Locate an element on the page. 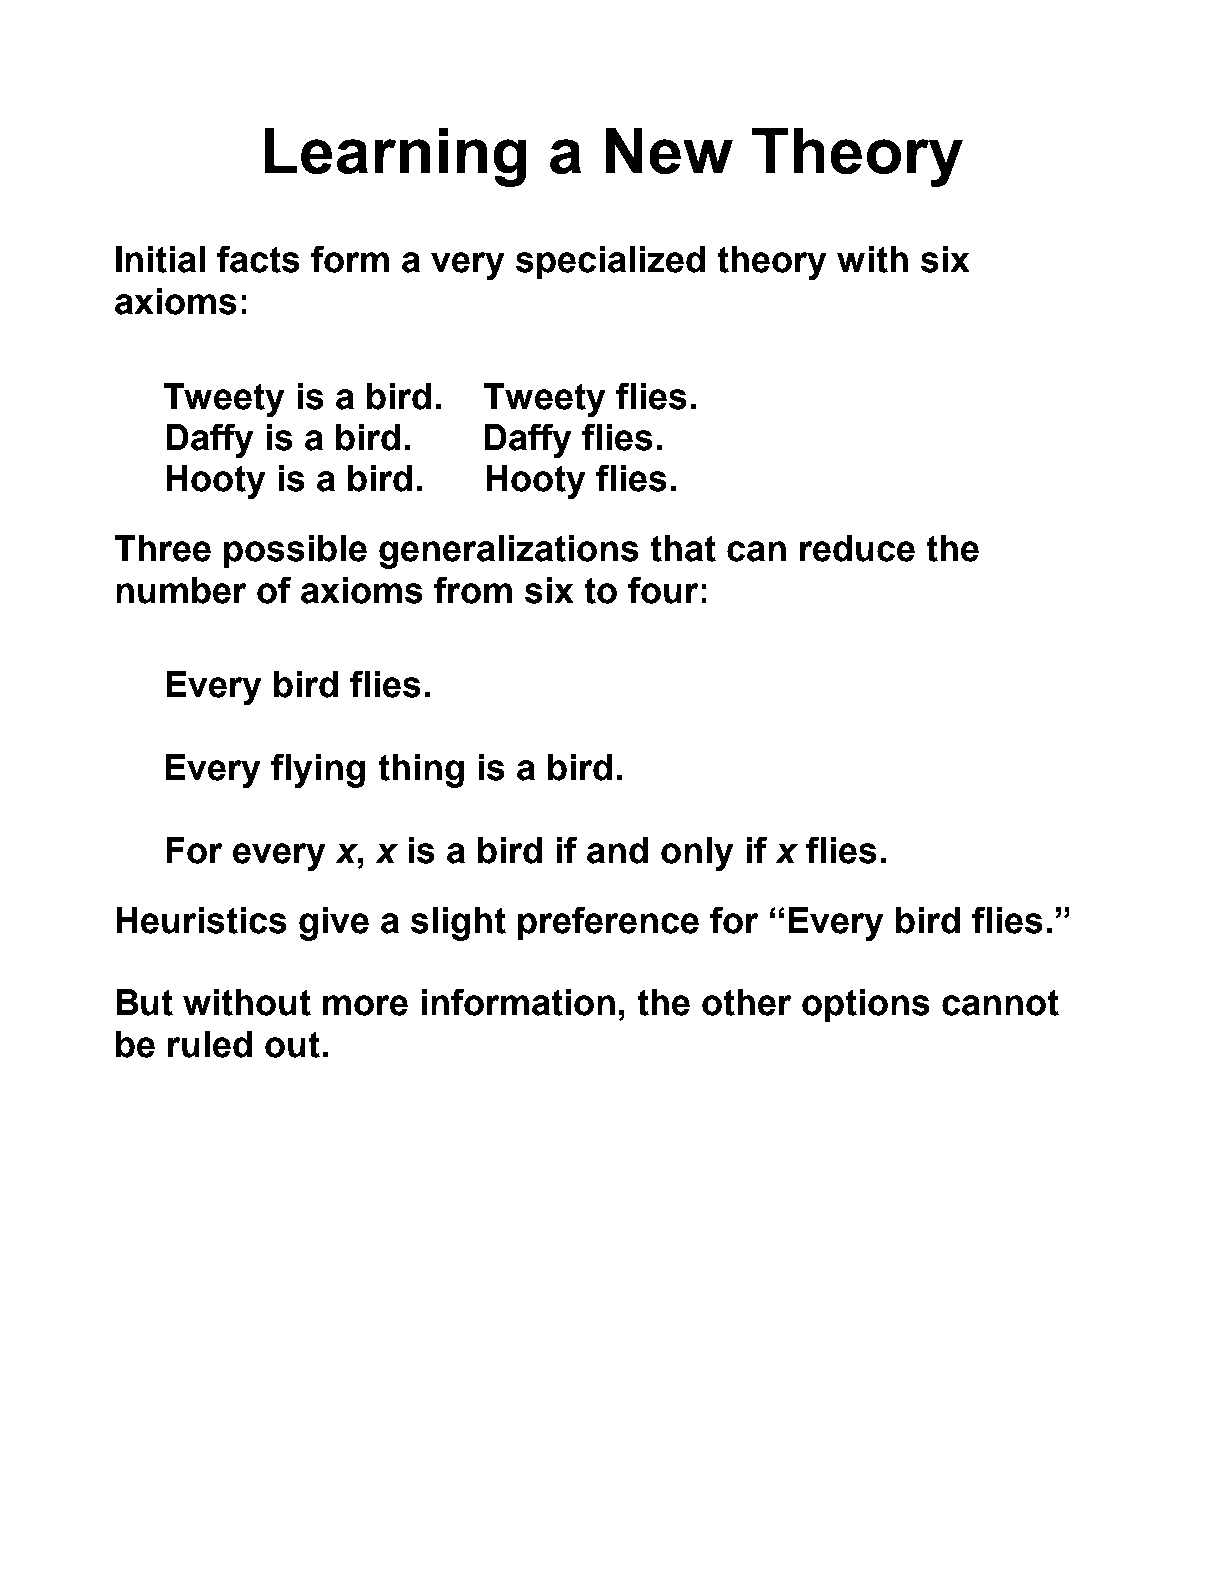 The image size is (1224, 1584). only is located at coordinates (697, 854).
